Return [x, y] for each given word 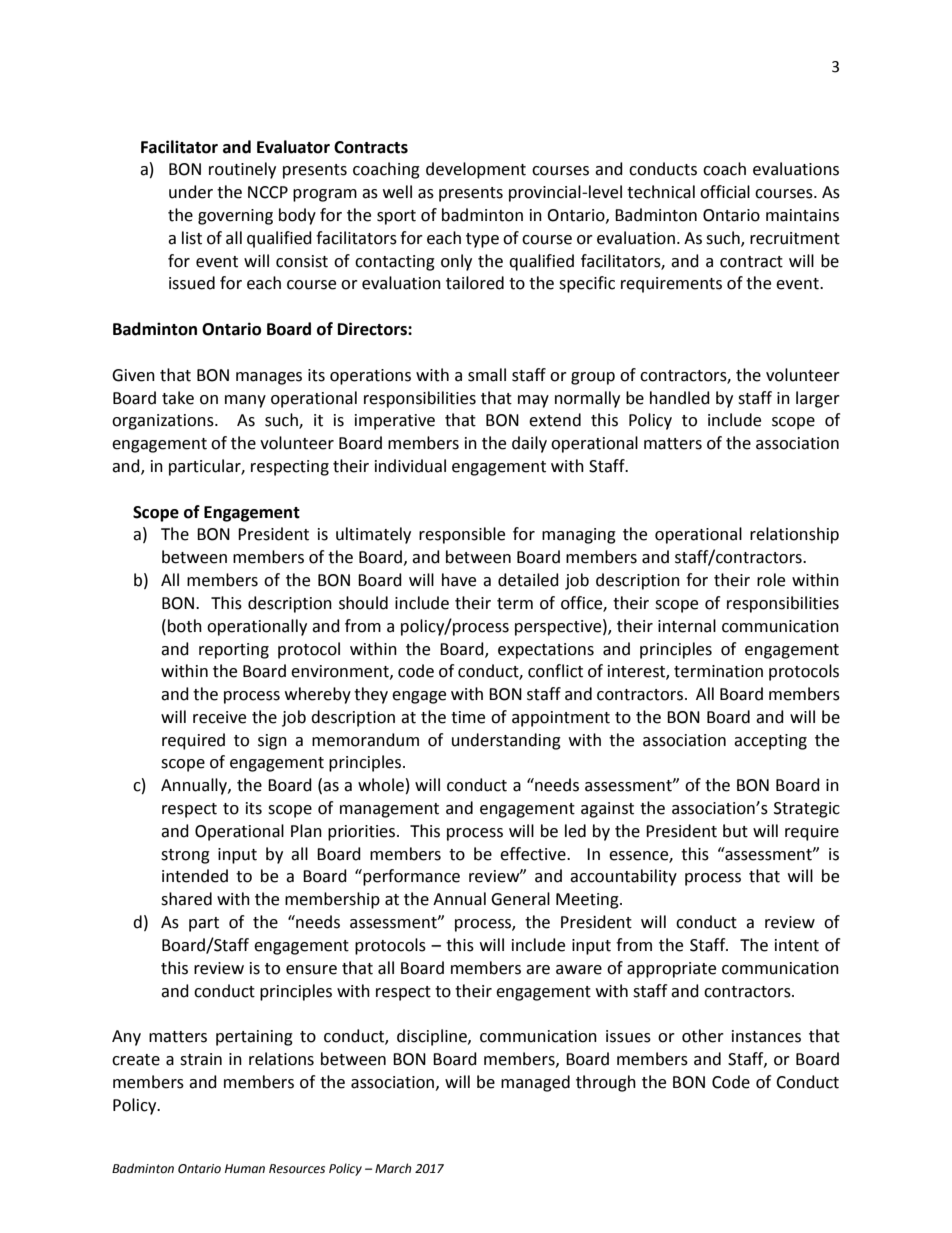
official [725, 192]
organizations [164, 422]
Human [245, 1168]
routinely [242, 170]
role [771, 580]
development [476, 170]
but [735, 831]
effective [534, 854]
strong [185, 856]
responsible [462, 535]
